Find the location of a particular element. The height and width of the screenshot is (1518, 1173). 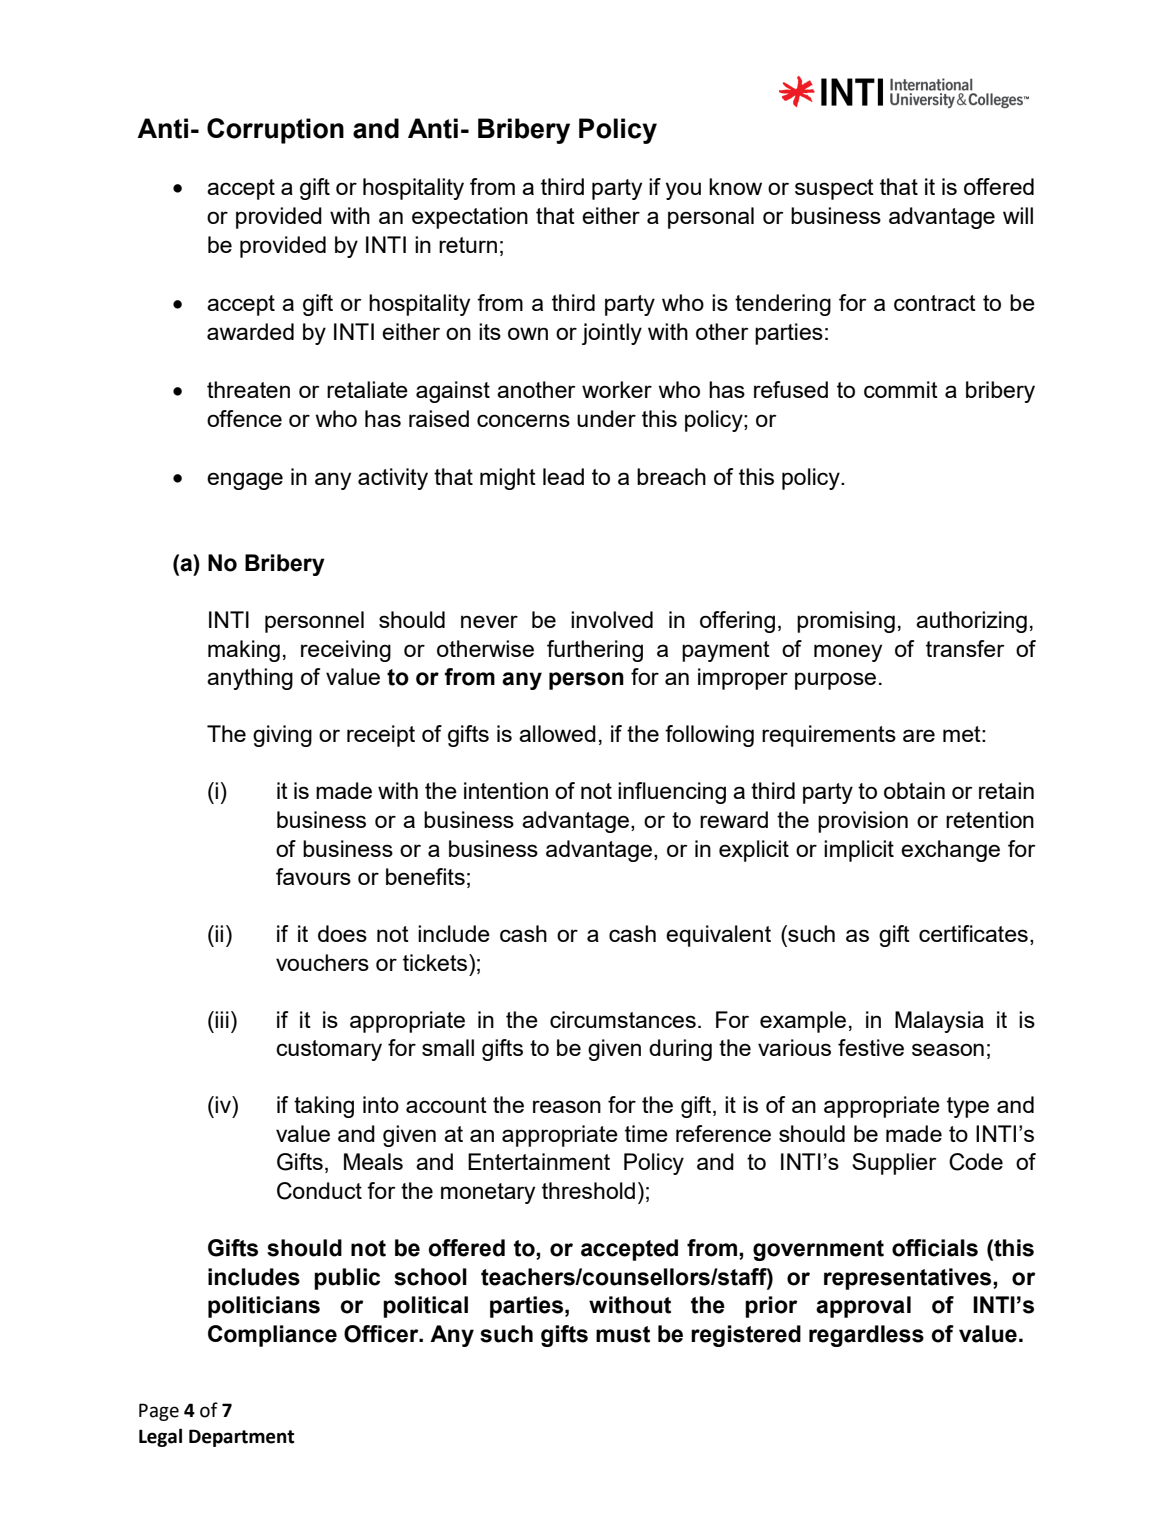

influencing is located at coordinates (672, 793).
